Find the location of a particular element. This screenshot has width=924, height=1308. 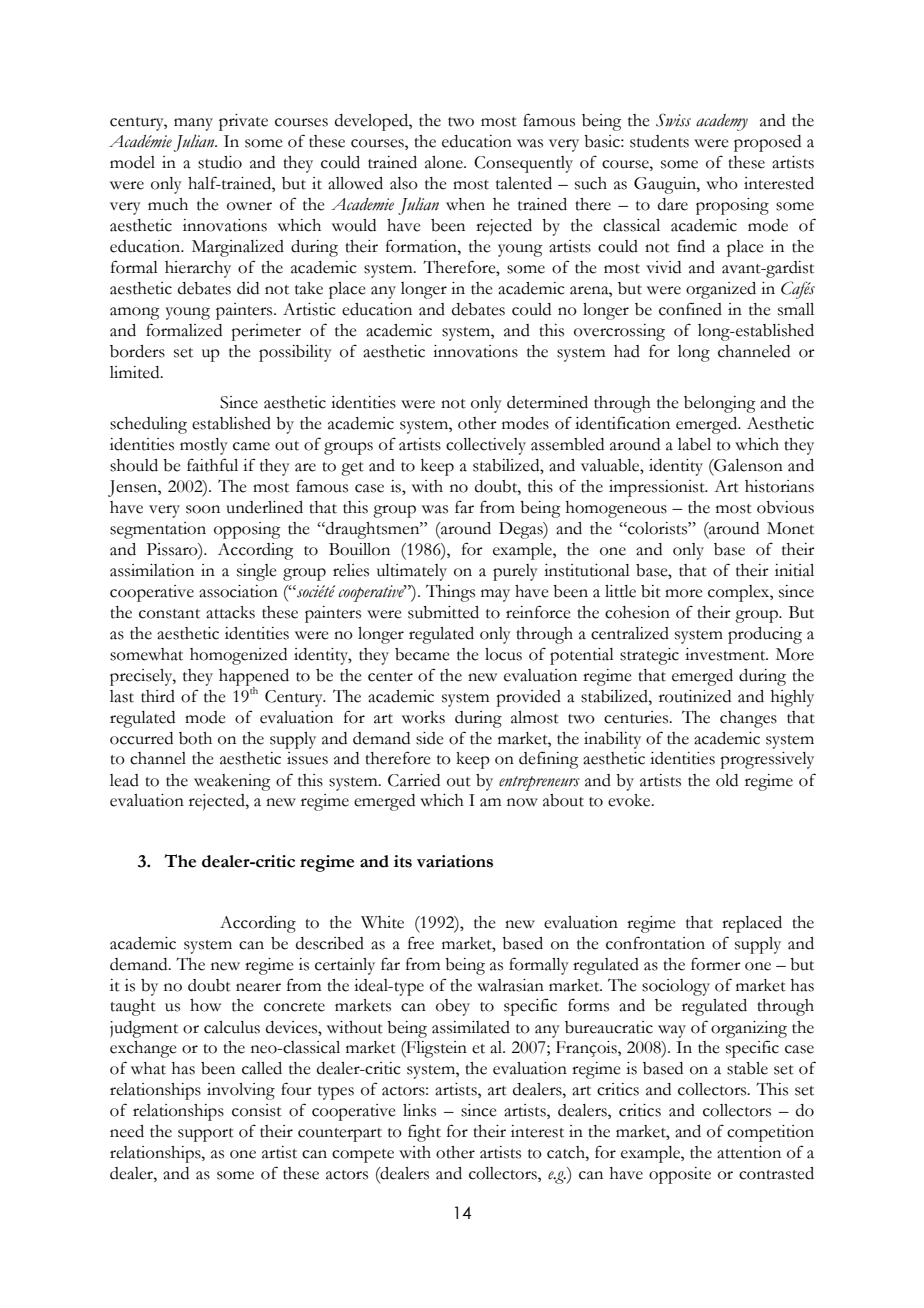

confined is located at coordinates (690, 309).
